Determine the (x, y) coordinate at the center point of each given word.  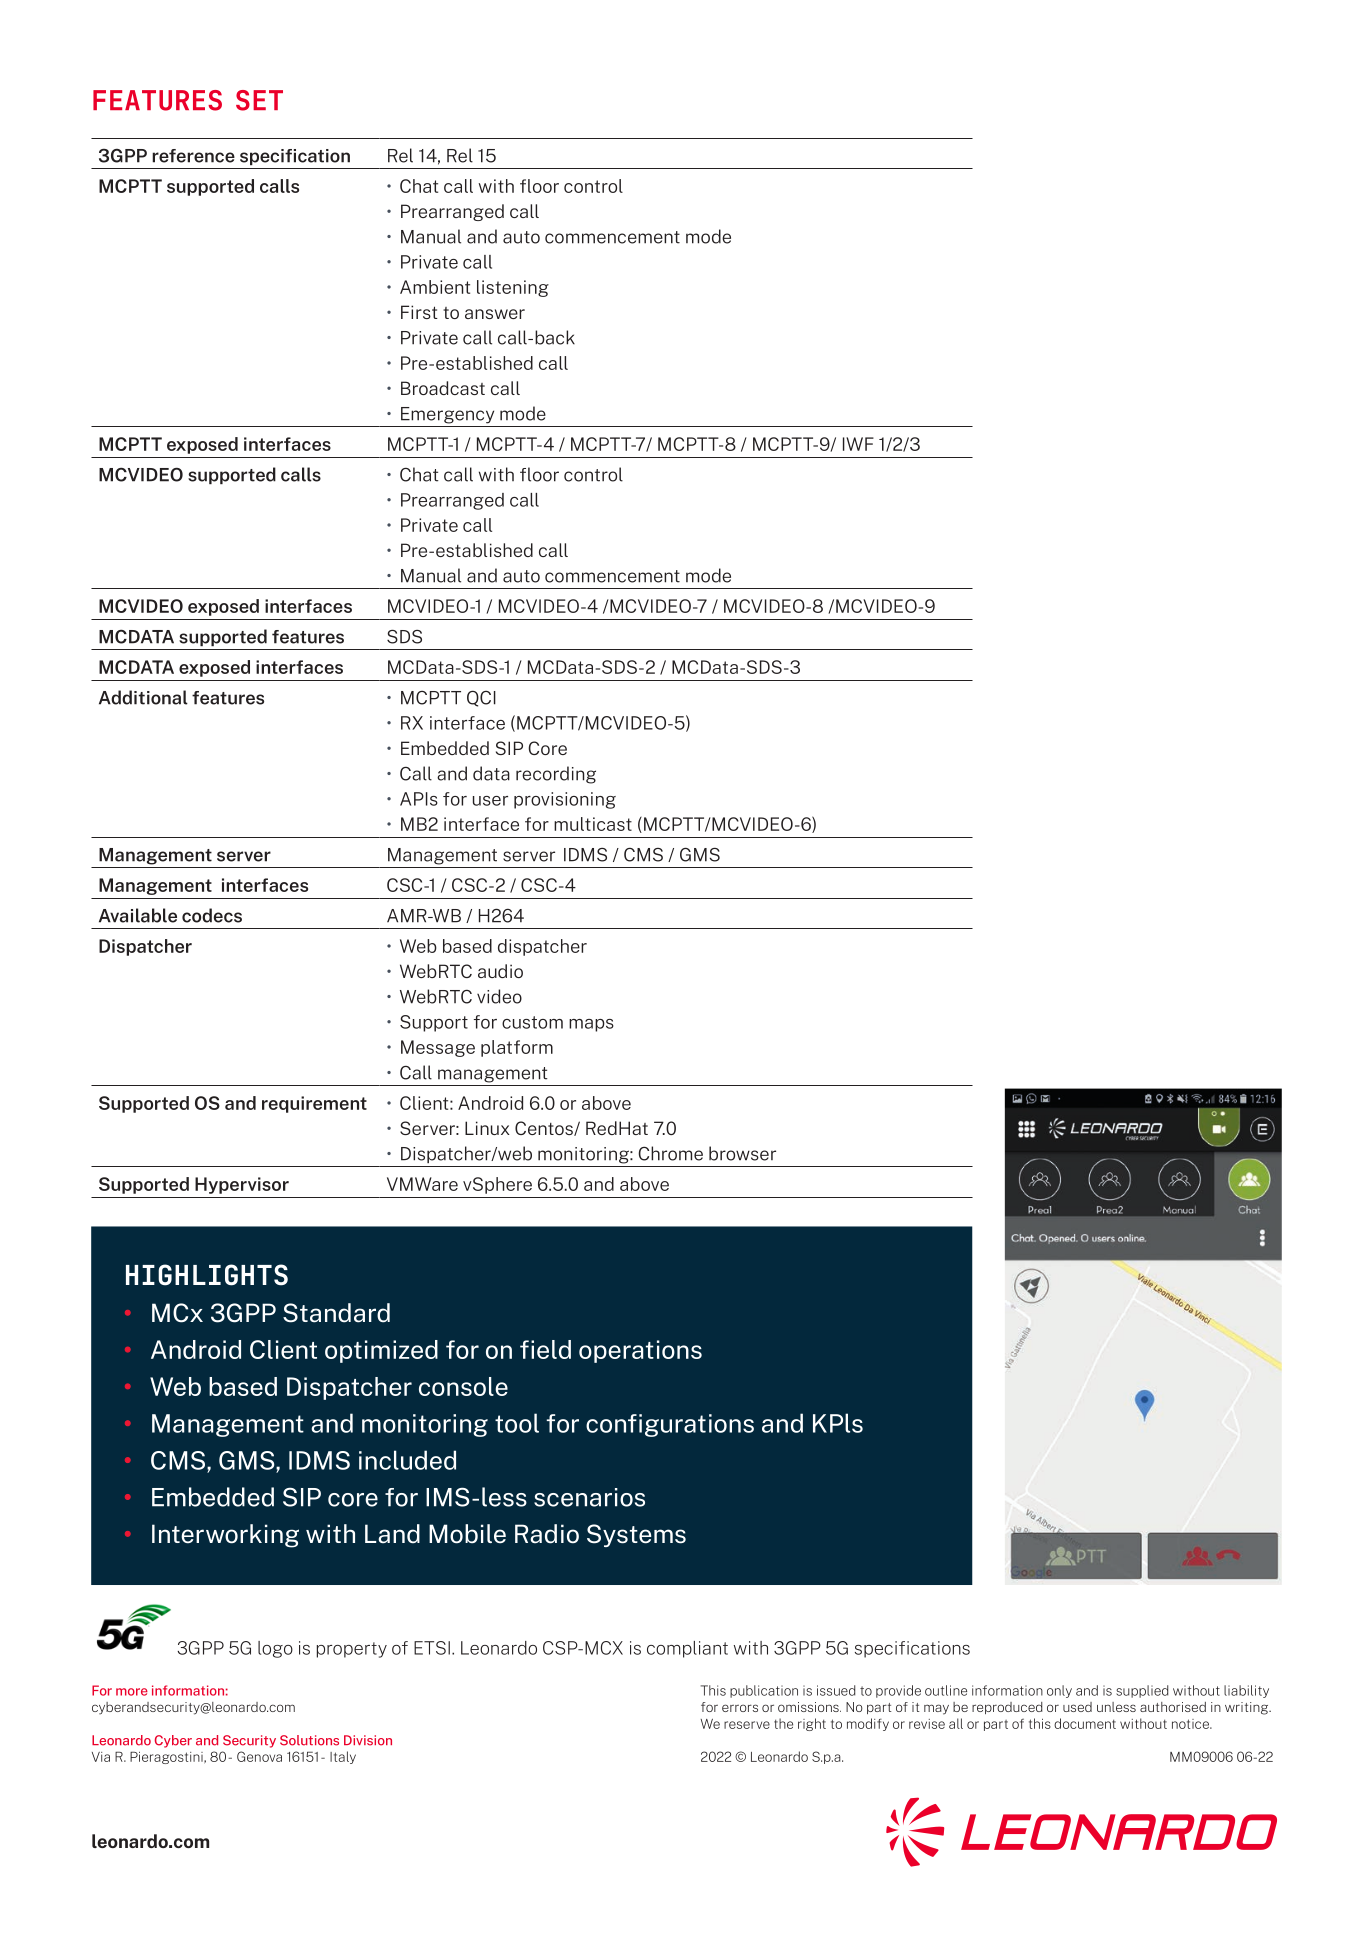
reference (193, 156)
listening (513, 288)
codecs (212, 915)
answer (495, 314)
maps (591, 1025)
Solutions (309, 1740)
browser (742, 1153)
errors (740, 1708)
